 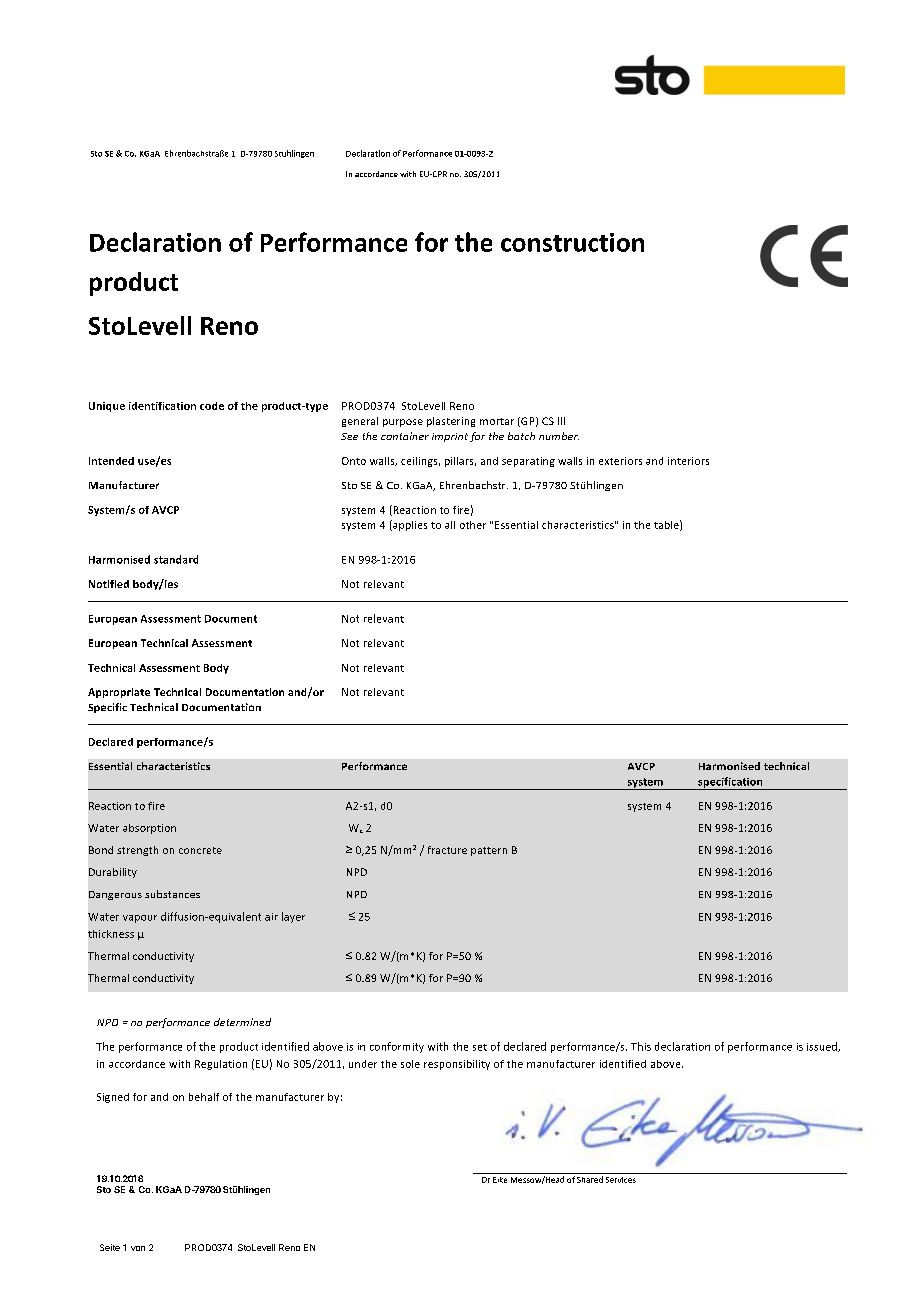 I want to click on interiors, so click(x=688, y=461).
